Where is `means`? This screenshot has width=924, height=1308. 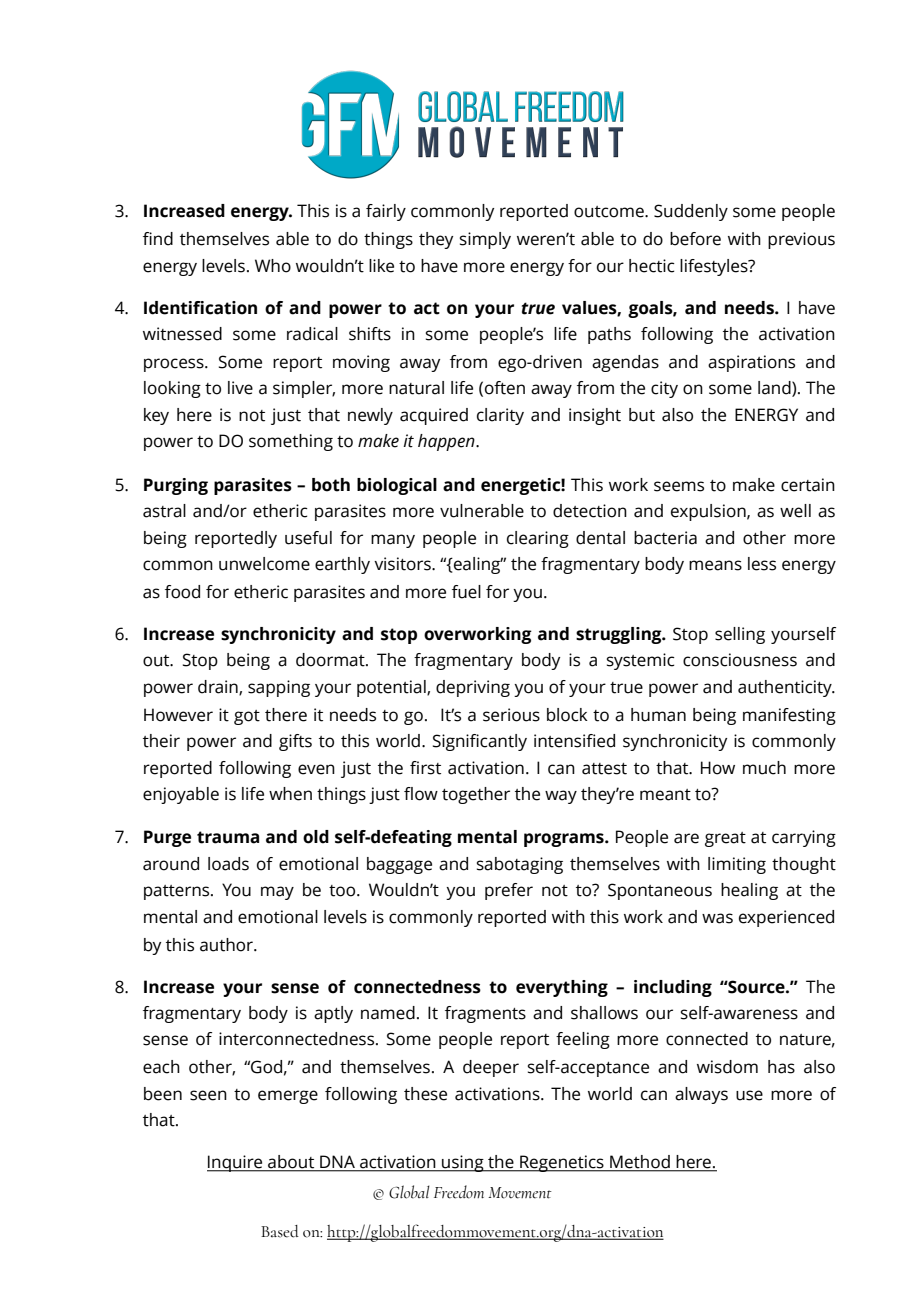 means is located at coordinates (715, 565).
